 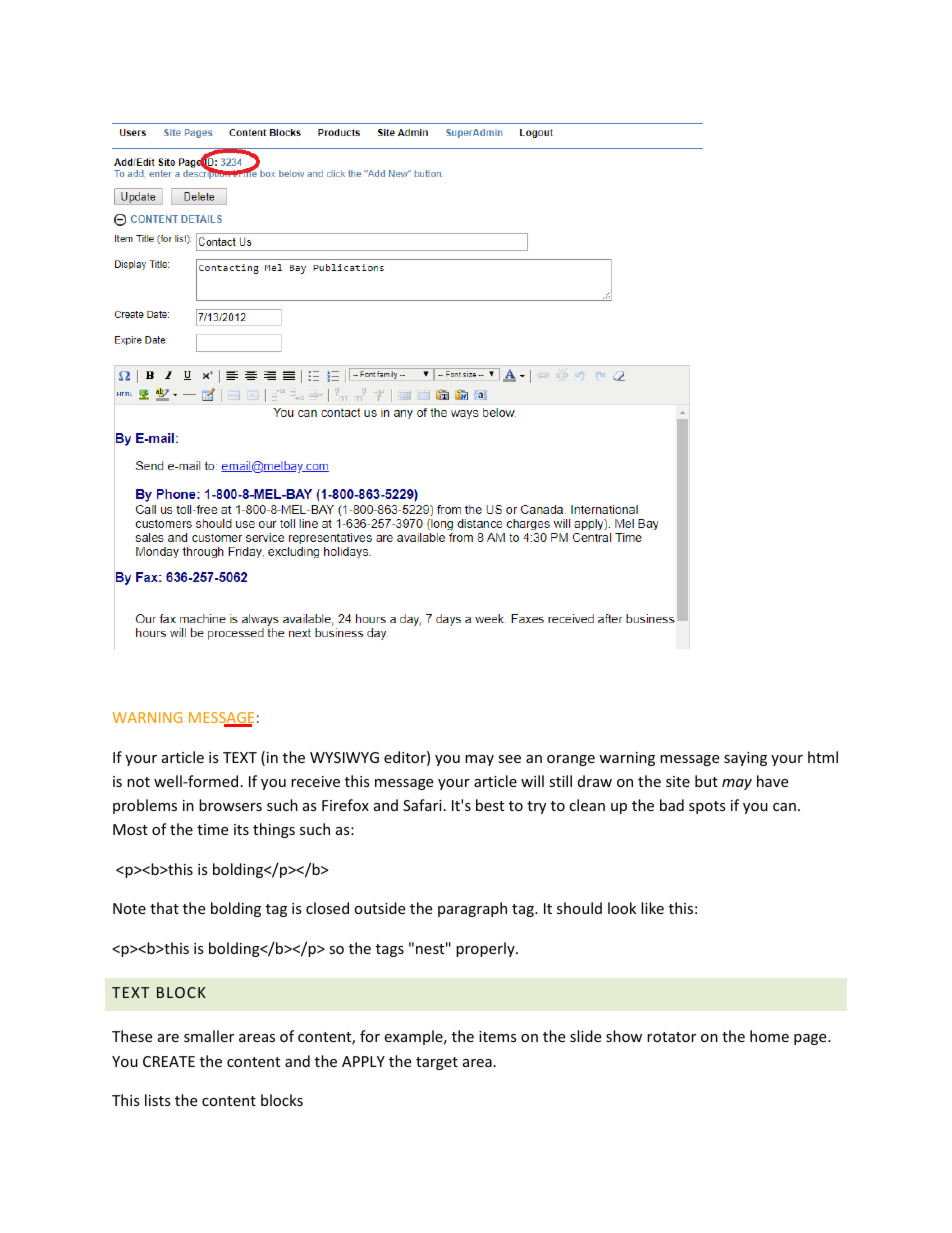 What do you see at coordinates (486, 949) in the screenshot?
I see `properly` at bounding box center [486, 949].
